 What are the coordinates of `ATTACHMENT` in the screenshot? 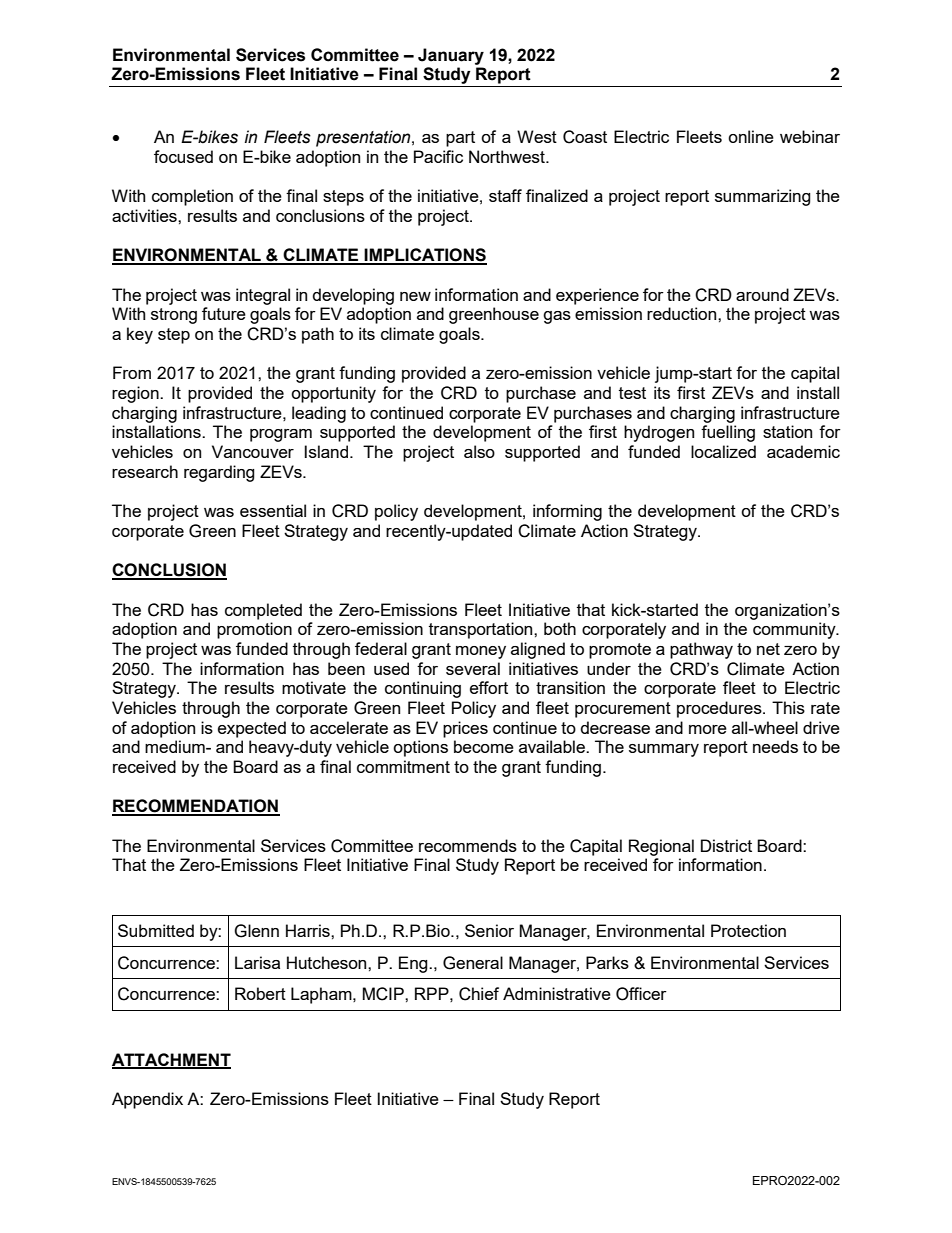 It's located at (171, 1060).
